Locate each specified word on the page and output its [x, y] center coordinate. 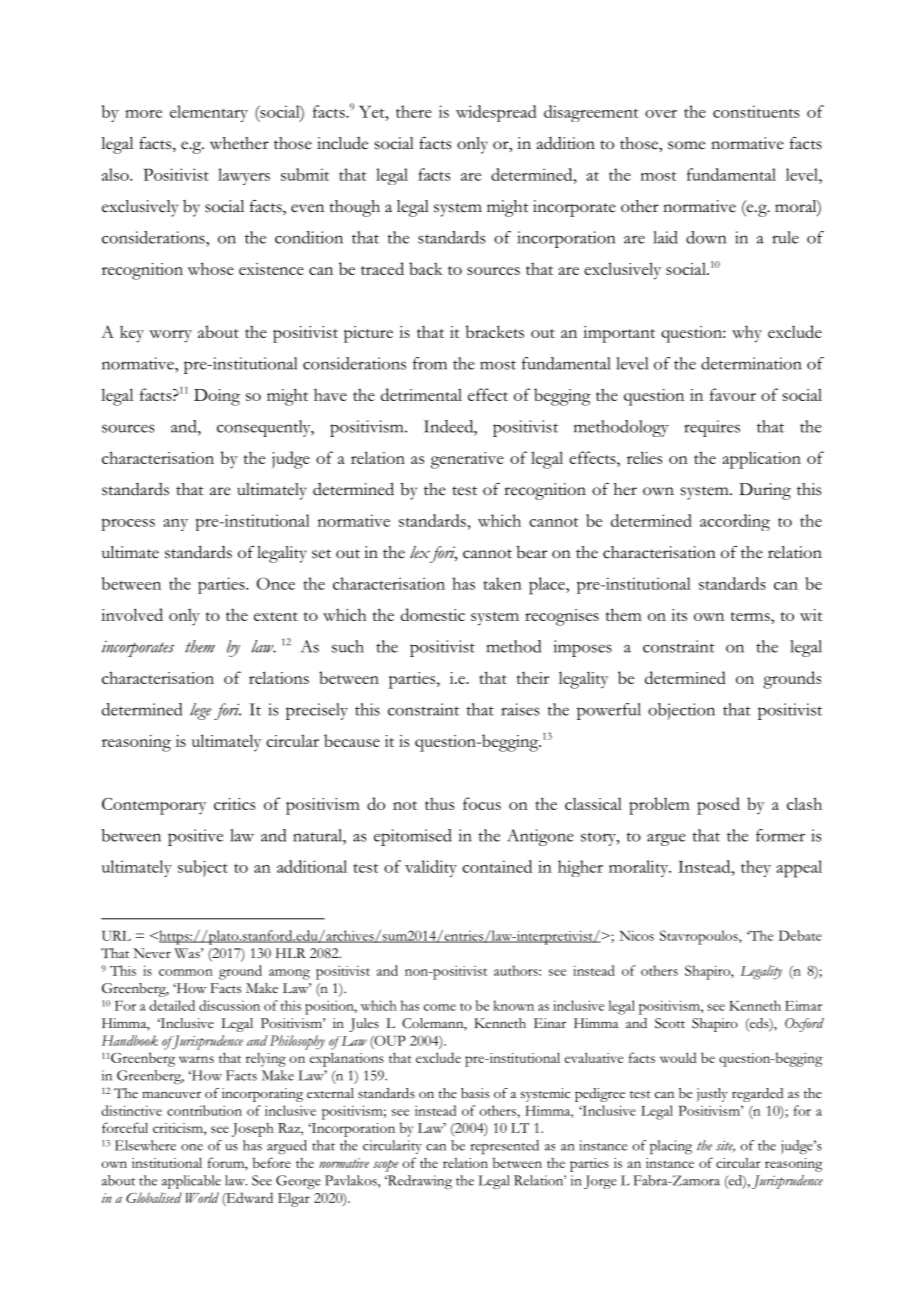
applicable [191, 1182]
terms [751, 618]
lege [200, 711]
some [686, 145]
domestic [433, 614]
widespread [496, 113]
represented [504, 1147]
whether [239, 143]
